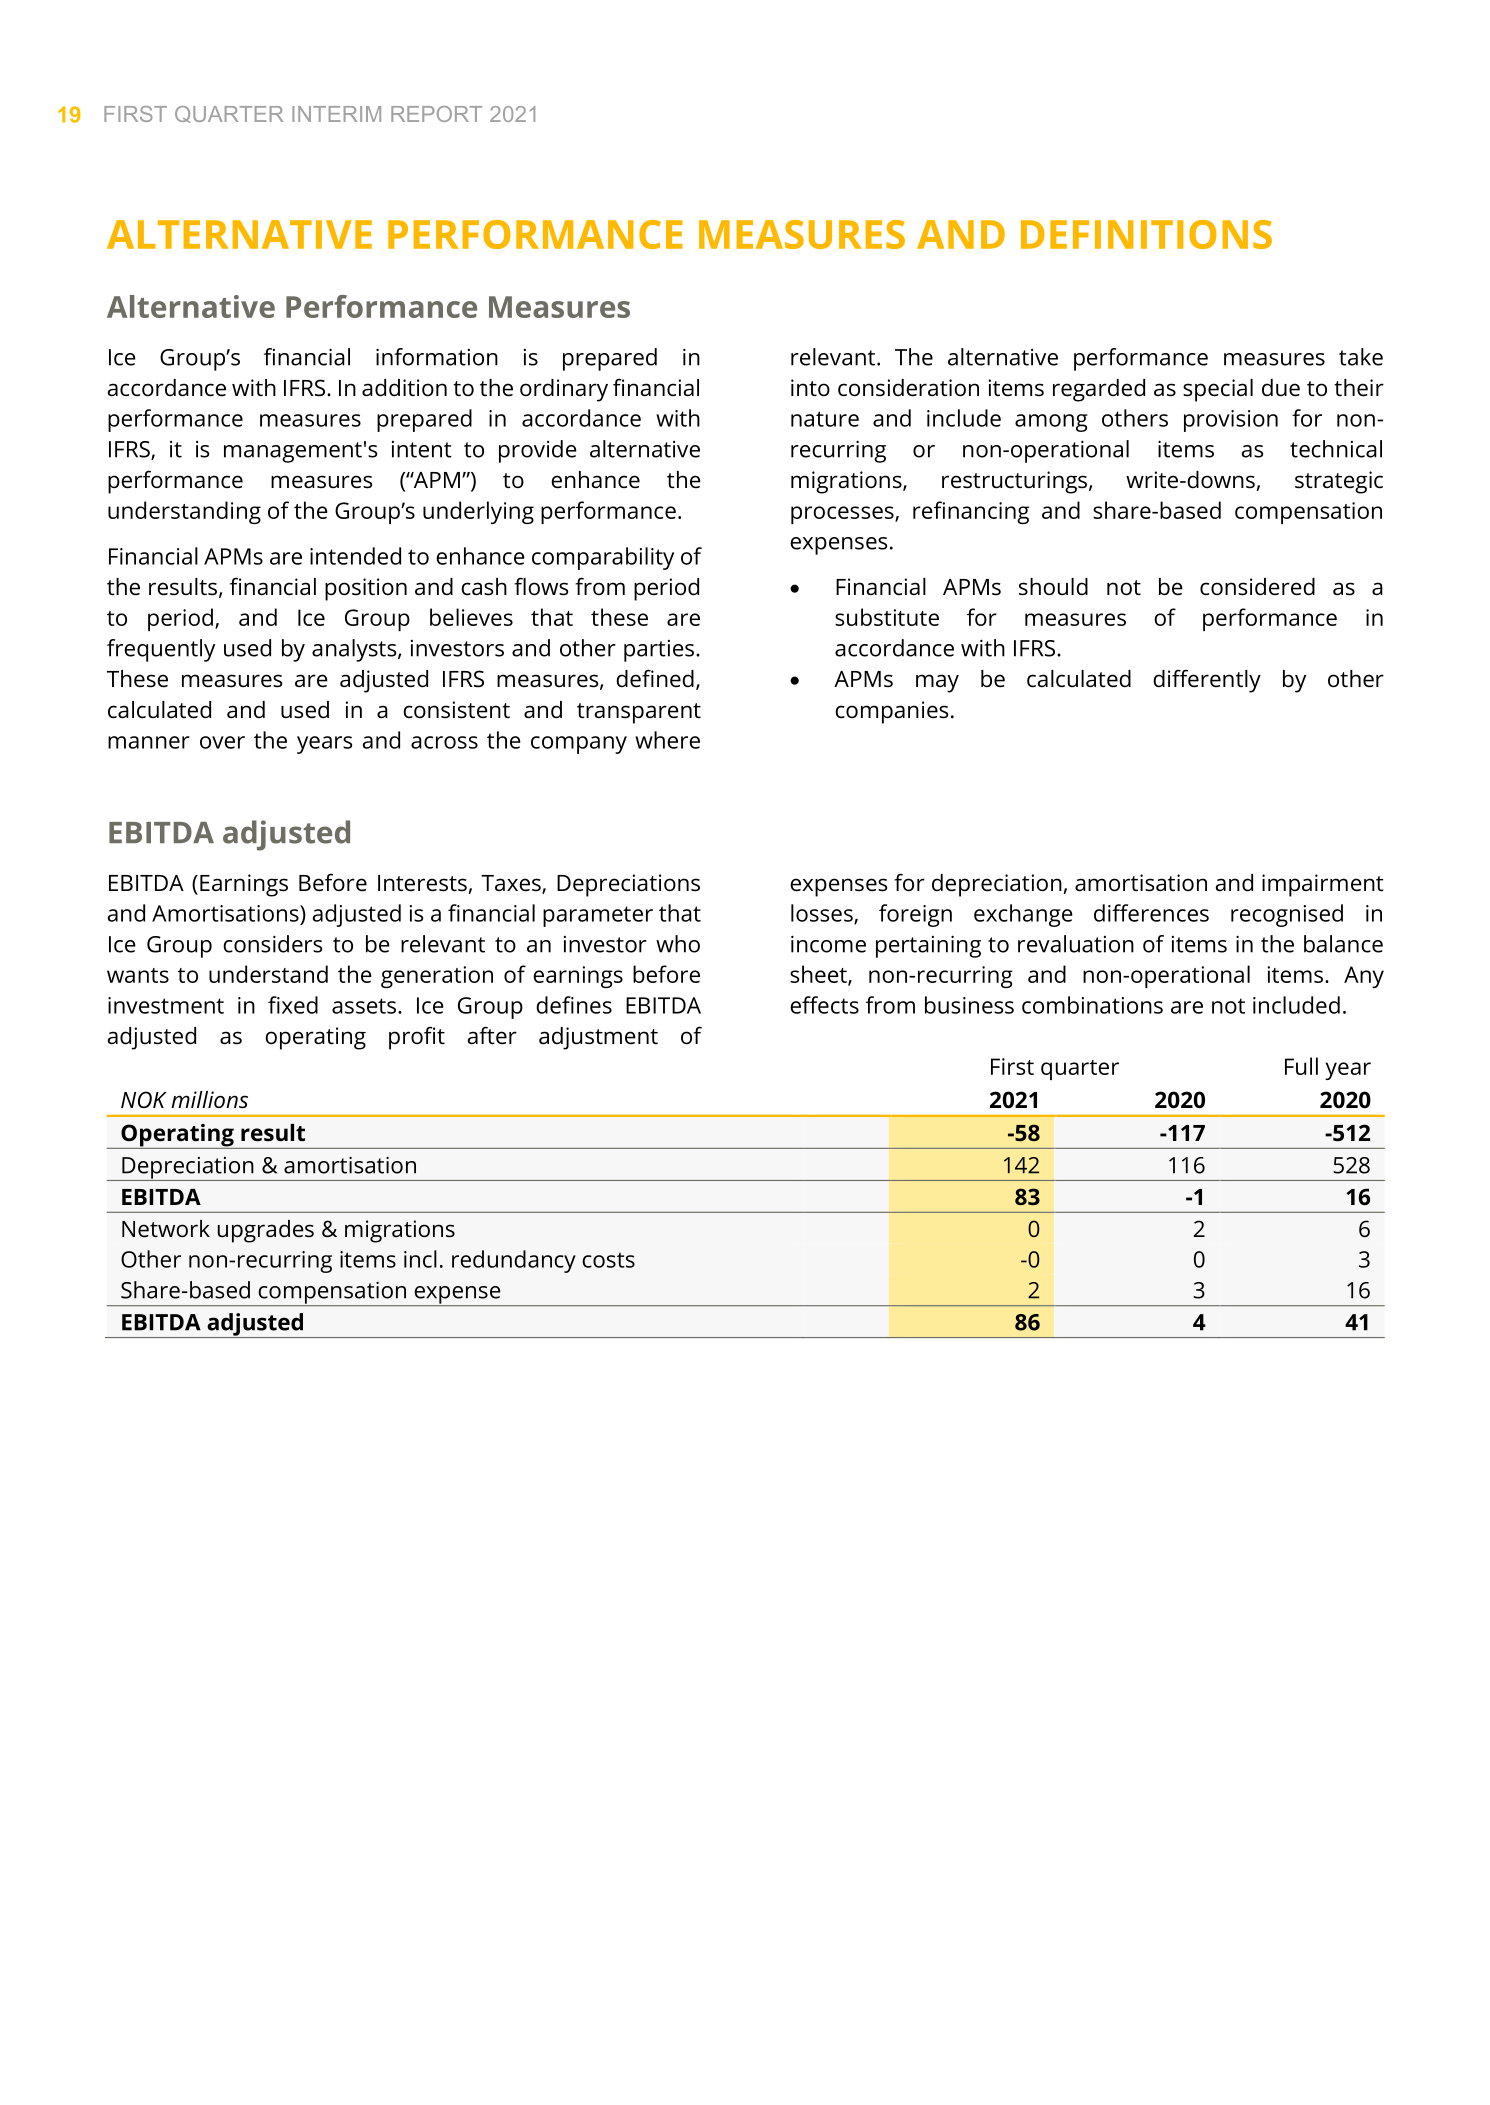 Image resolution: width=1490 pixels, height=2105 pixels. What do you see at coordinates (436, 114) in the page?
I see `REPORT` at bounding box center [436, 114].
